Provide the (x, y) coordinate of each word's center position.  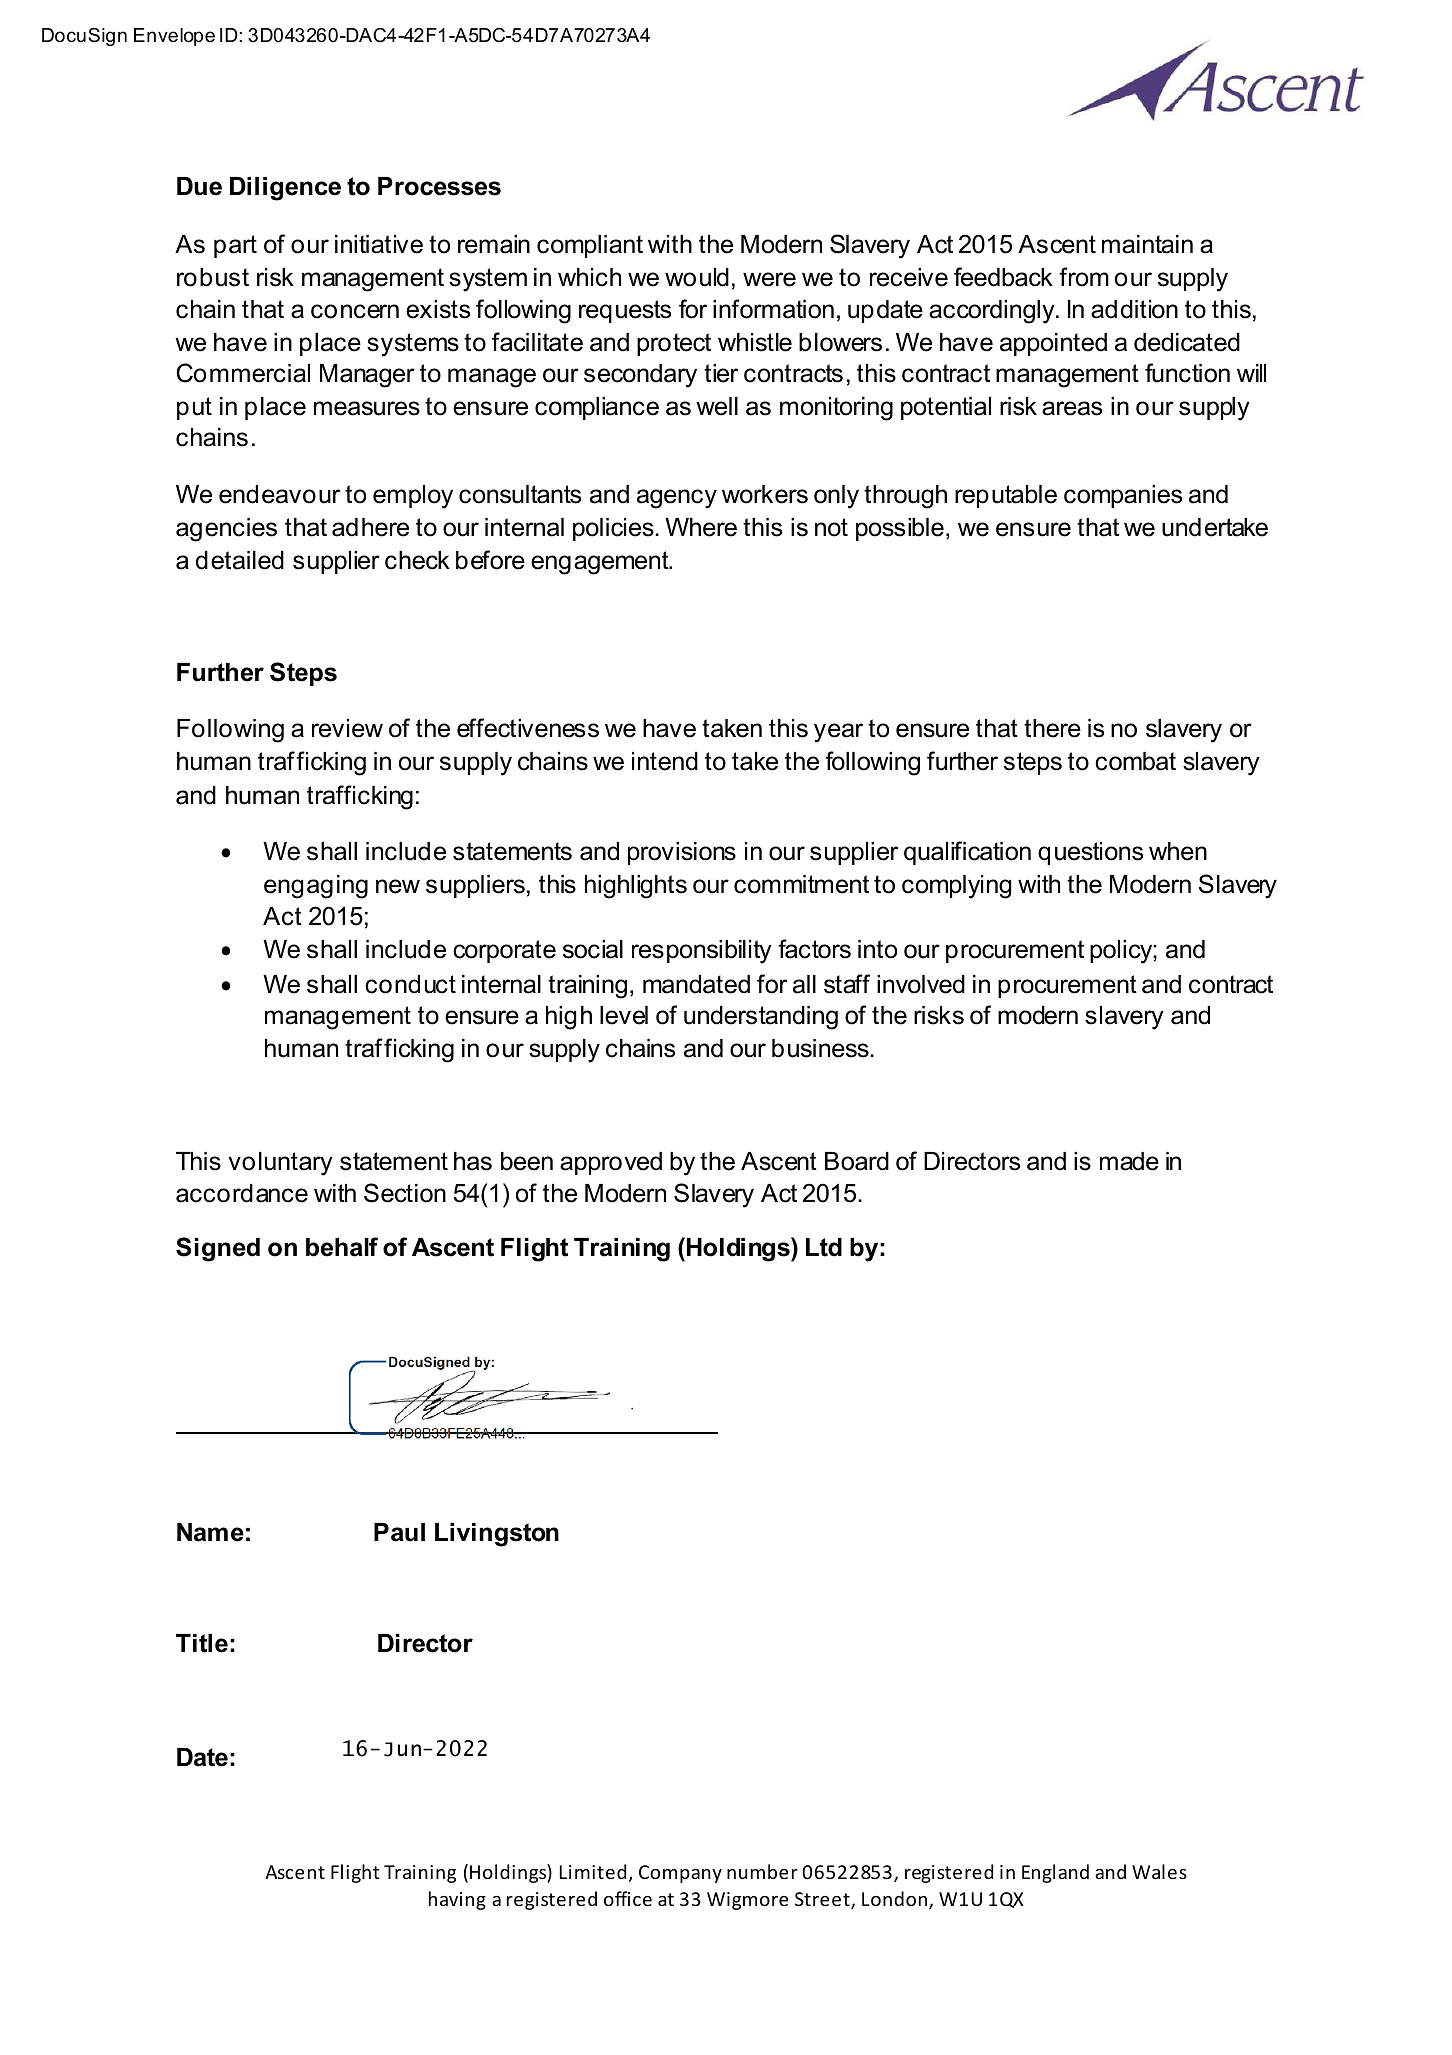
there (1052, 728)
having (457, 1900)
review (347, 728)
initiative (379, 244)
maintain (1147, 244)
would (697, 277)
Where (701, 527)
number (762, 1871)
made (1129, 1161)
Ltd (824, 1247)
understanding (761, 1018)
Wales (1159, 1871)
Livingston (497, 1535)
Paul (399, 1532)
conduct (410, 984)
